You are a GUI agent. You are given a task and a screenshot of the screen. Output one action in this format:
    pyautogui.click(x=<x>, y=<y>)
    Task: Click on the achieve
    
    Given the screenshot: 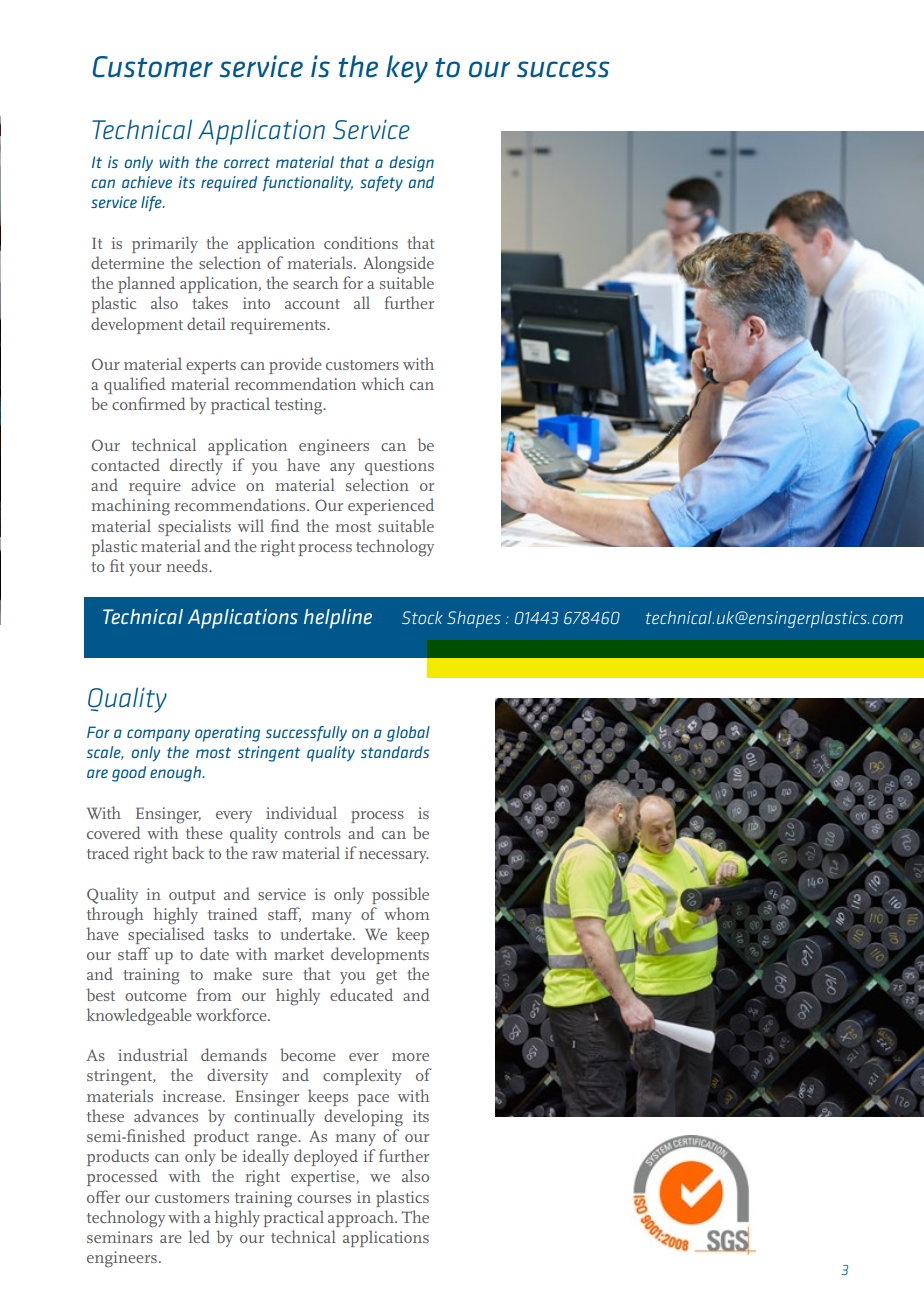 What is the action you would take?
    pyautogui.click(x=147, y=182)
